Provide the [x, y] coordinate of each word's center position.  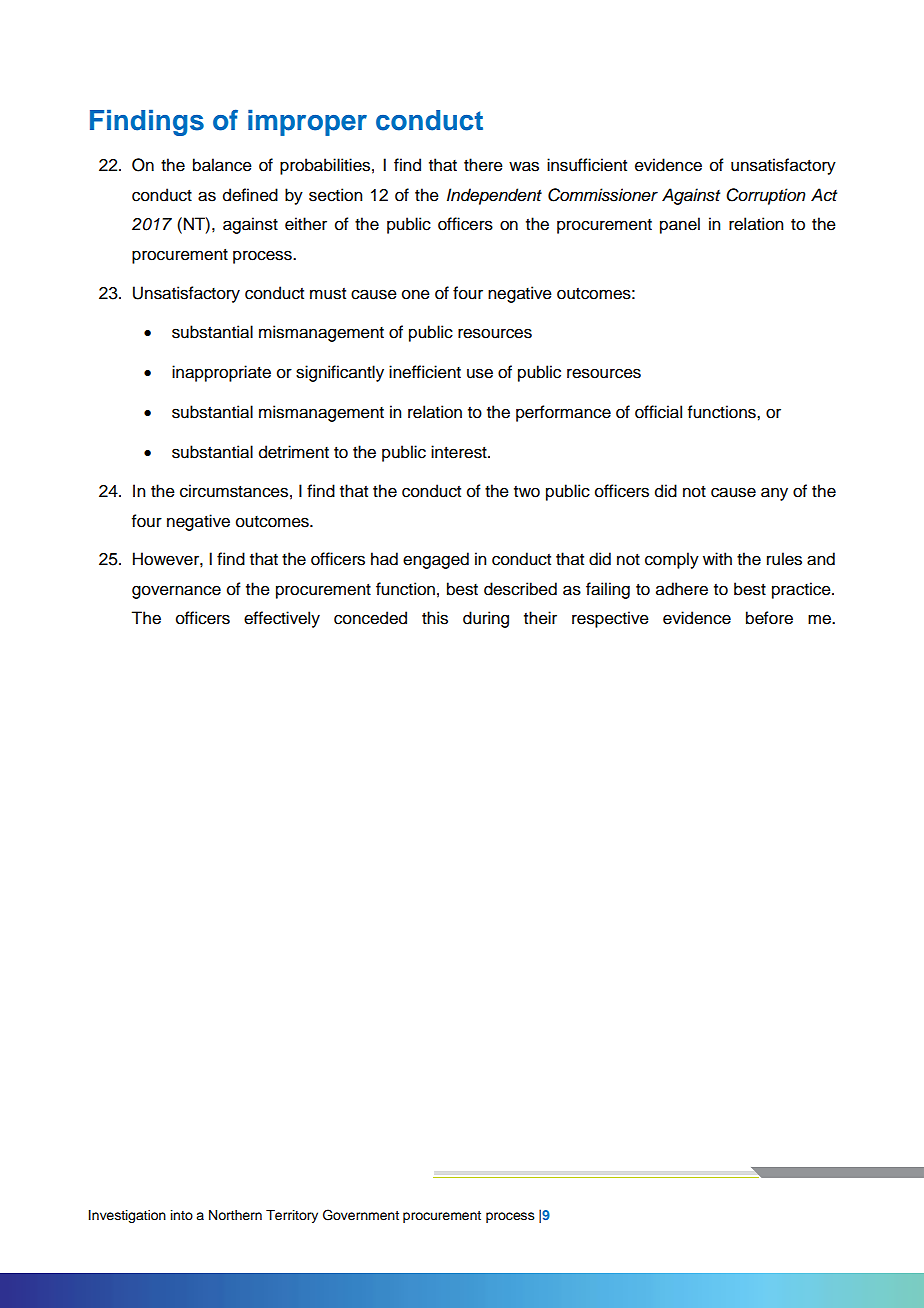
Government [361, 1215]
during [486, 619]
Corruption [766, 196]
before [769, 618]
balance [222, 165]
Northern [235, 1215]
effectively [282, 619]
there [483, 165]
